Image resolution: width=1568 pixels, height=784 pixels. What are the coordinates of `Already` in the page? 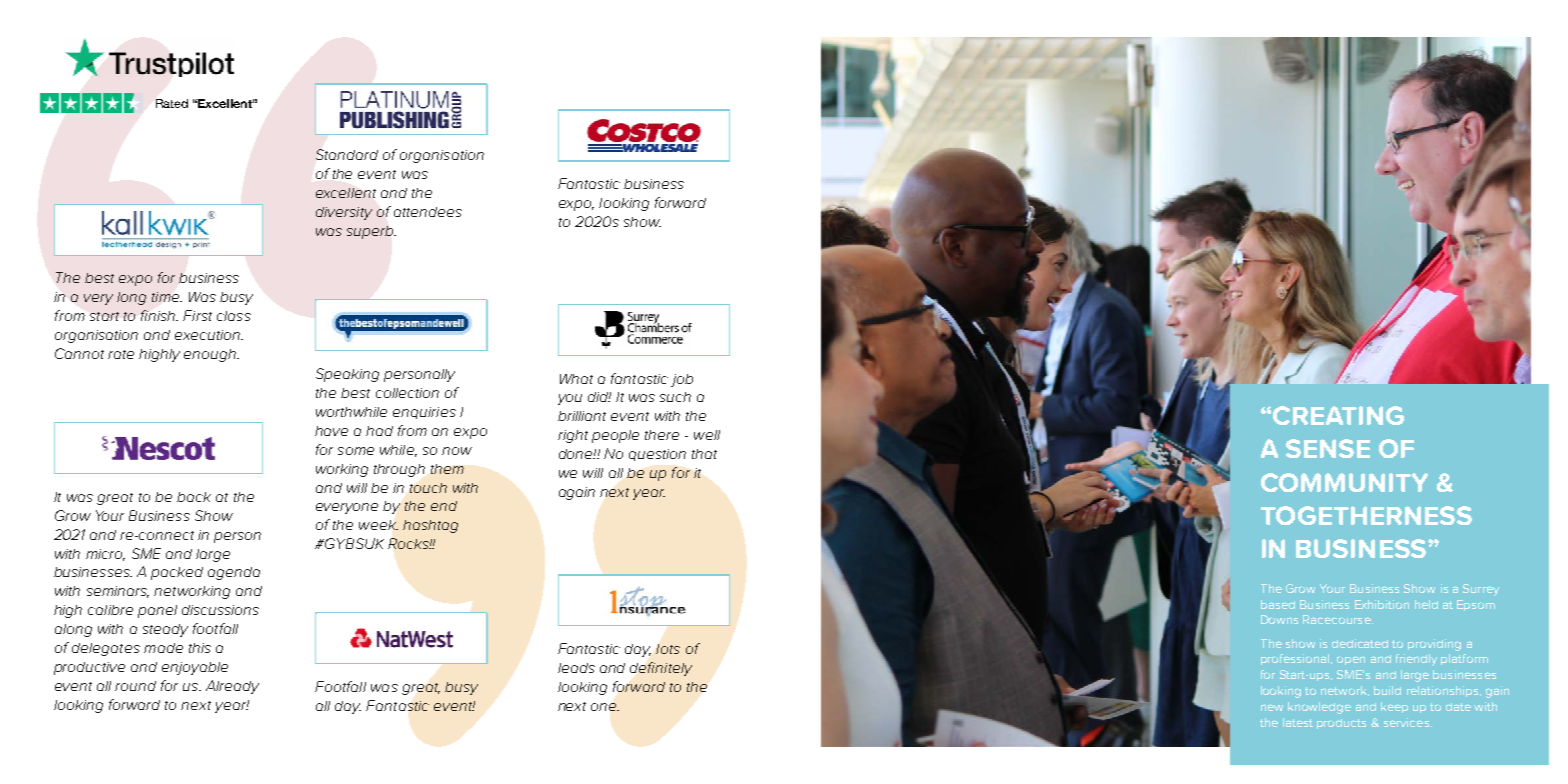 It's located at (232, 687).
